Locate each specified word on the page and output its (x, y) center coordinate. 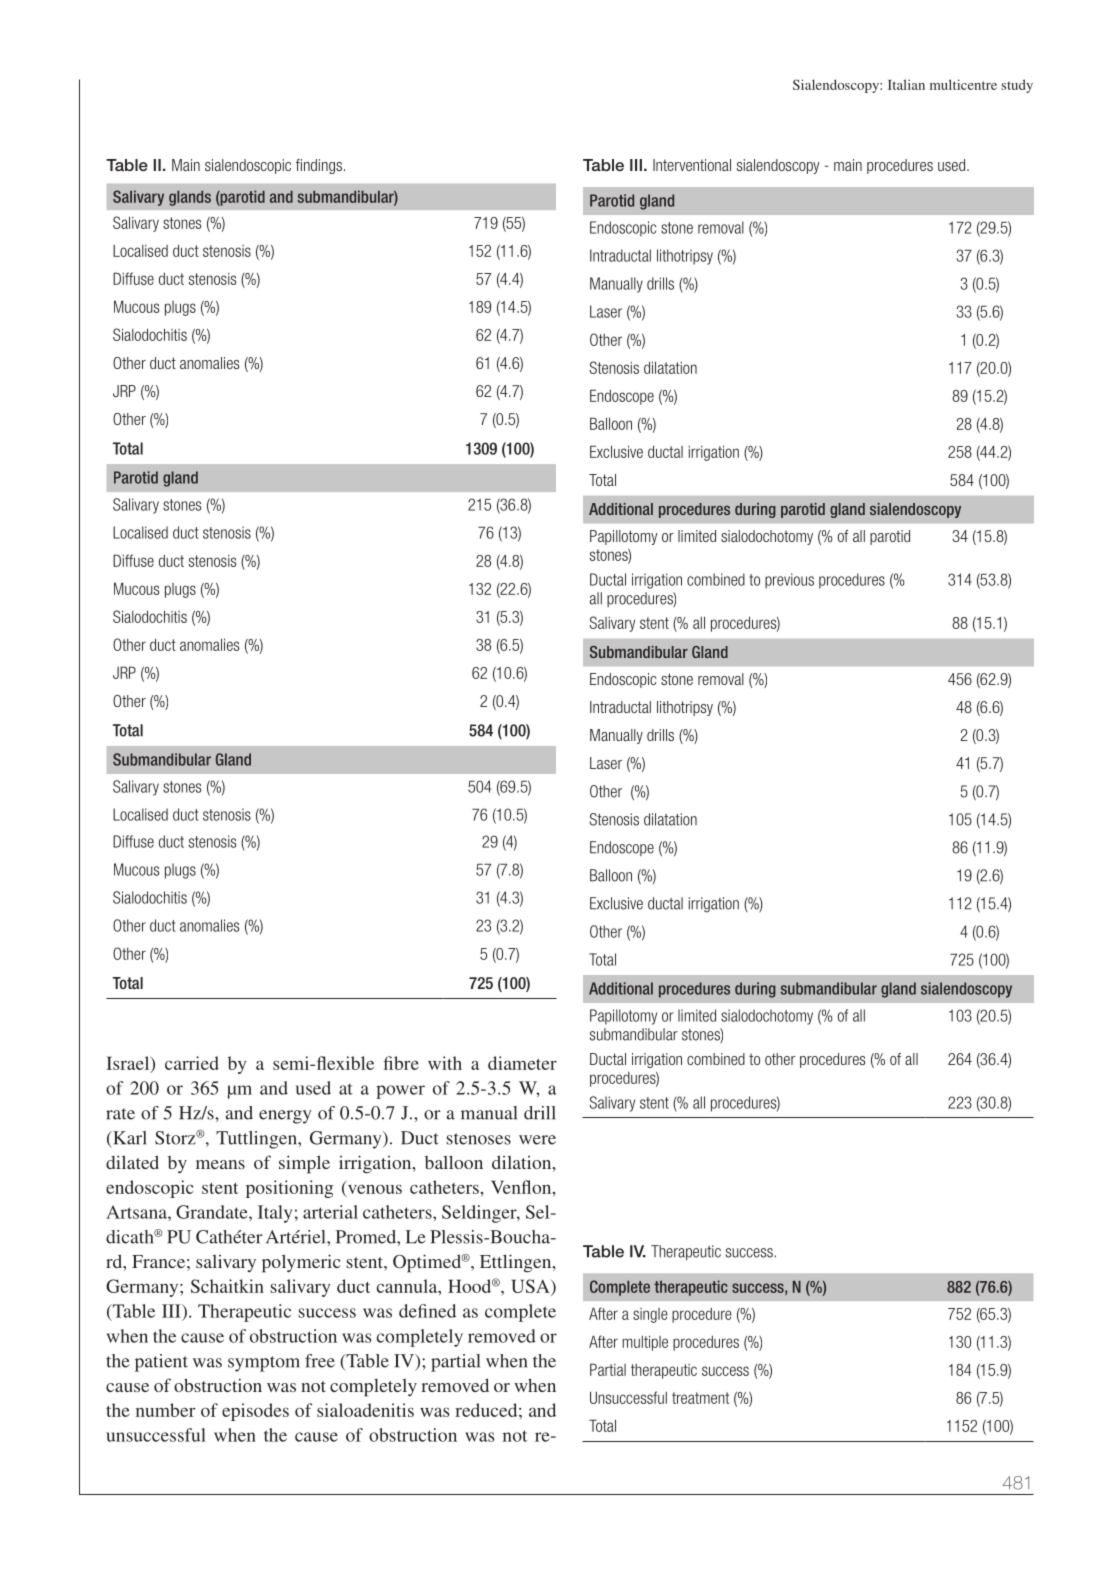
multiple (645, 1343)
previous (789, 581)
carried (192, 1063)
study (1017, 86)
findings (319, 166)
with (445, 1063)
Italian (906, 84)
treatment (700, 1398)
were (537, 1140)
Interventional (692, 165)
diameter (522, 1063)
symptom (264, 1364)
